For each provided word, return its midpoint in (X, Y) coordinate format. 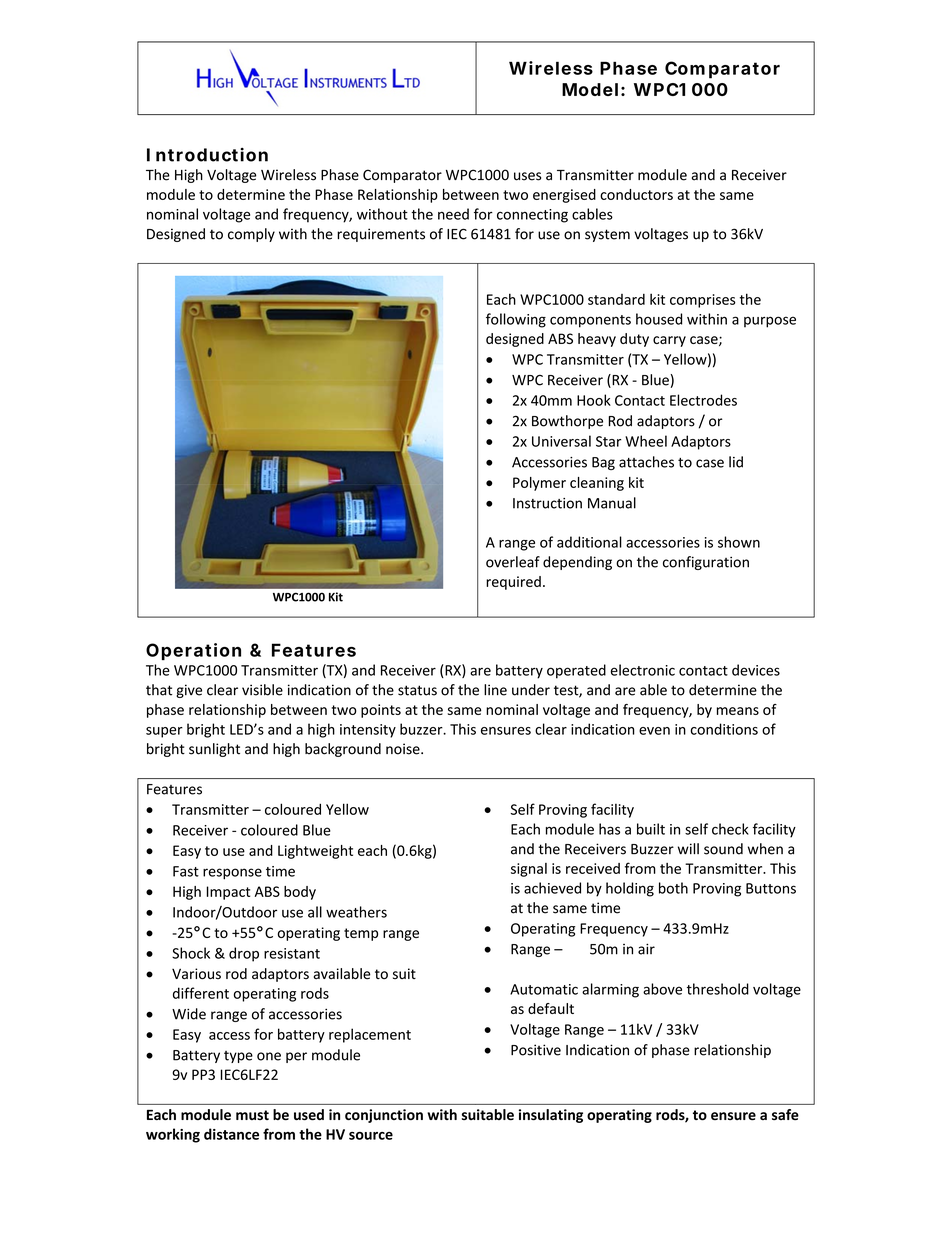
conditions (724, 729)
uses (527, 176)
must (252, 1115)
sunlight (214, 750)
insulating (551, 1116)
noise (404, 749)
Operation (193, 651)
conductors (636, 194)
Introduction (207, 155)
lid (736, 462)
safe (785, 1114)
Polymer (539, 484)
